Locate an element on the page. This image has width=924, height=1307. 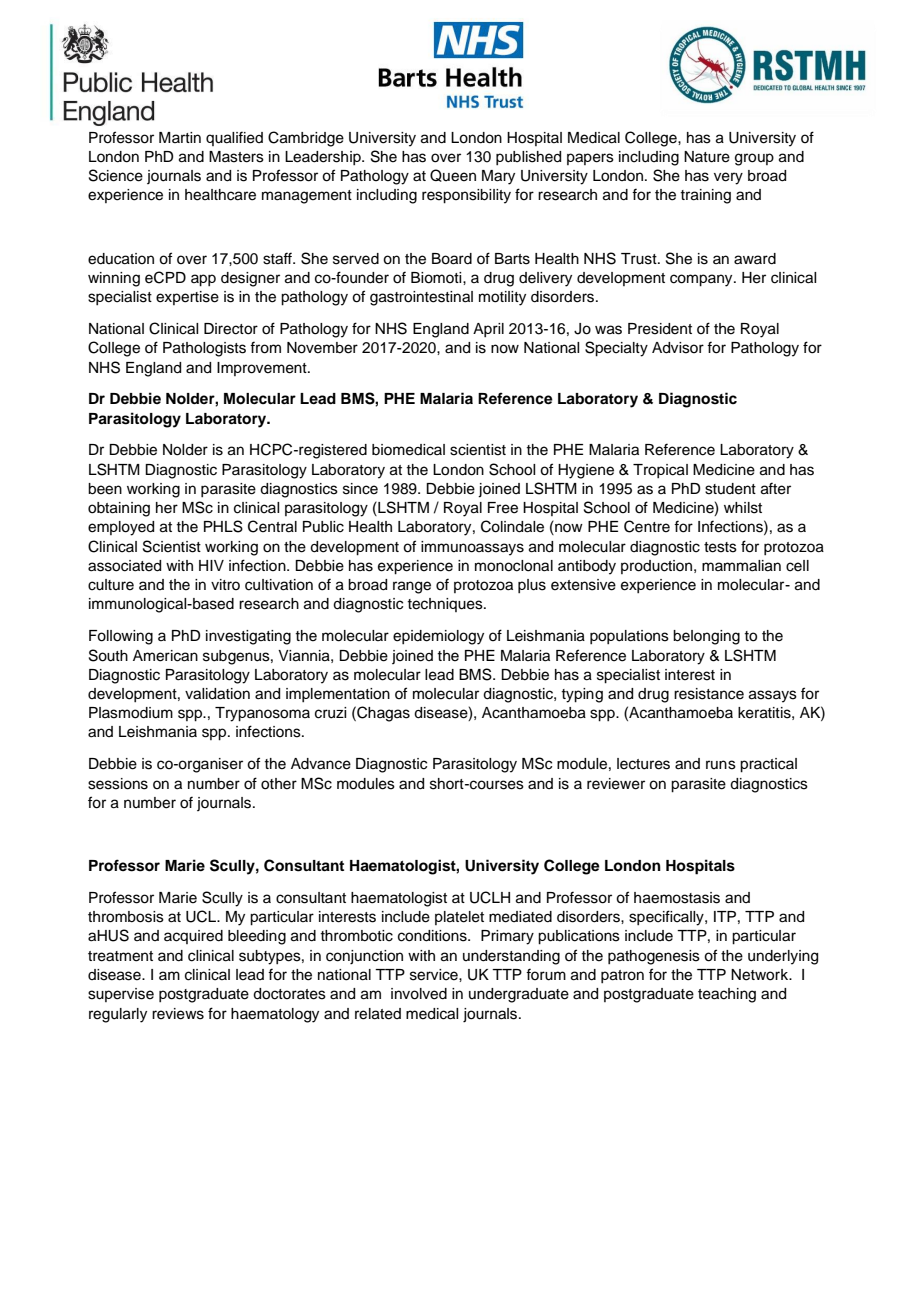
runs is located at coordinates (721, 765).
